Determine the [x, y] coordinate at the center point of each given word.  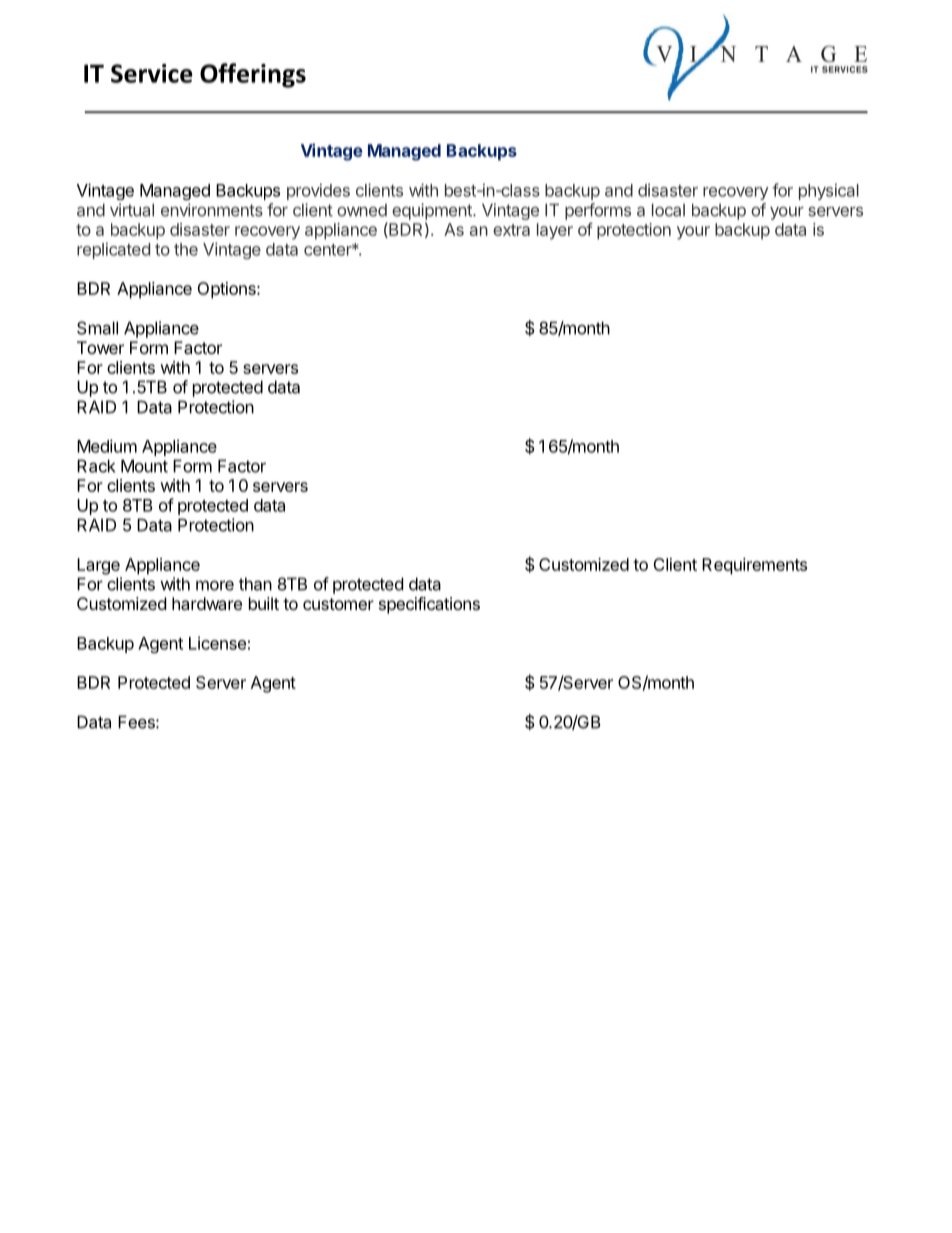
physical [829, 191]
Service [152, 73]
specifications [429, 605]
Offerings [253, 75]
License [217, 643]
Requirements [754, 566]
